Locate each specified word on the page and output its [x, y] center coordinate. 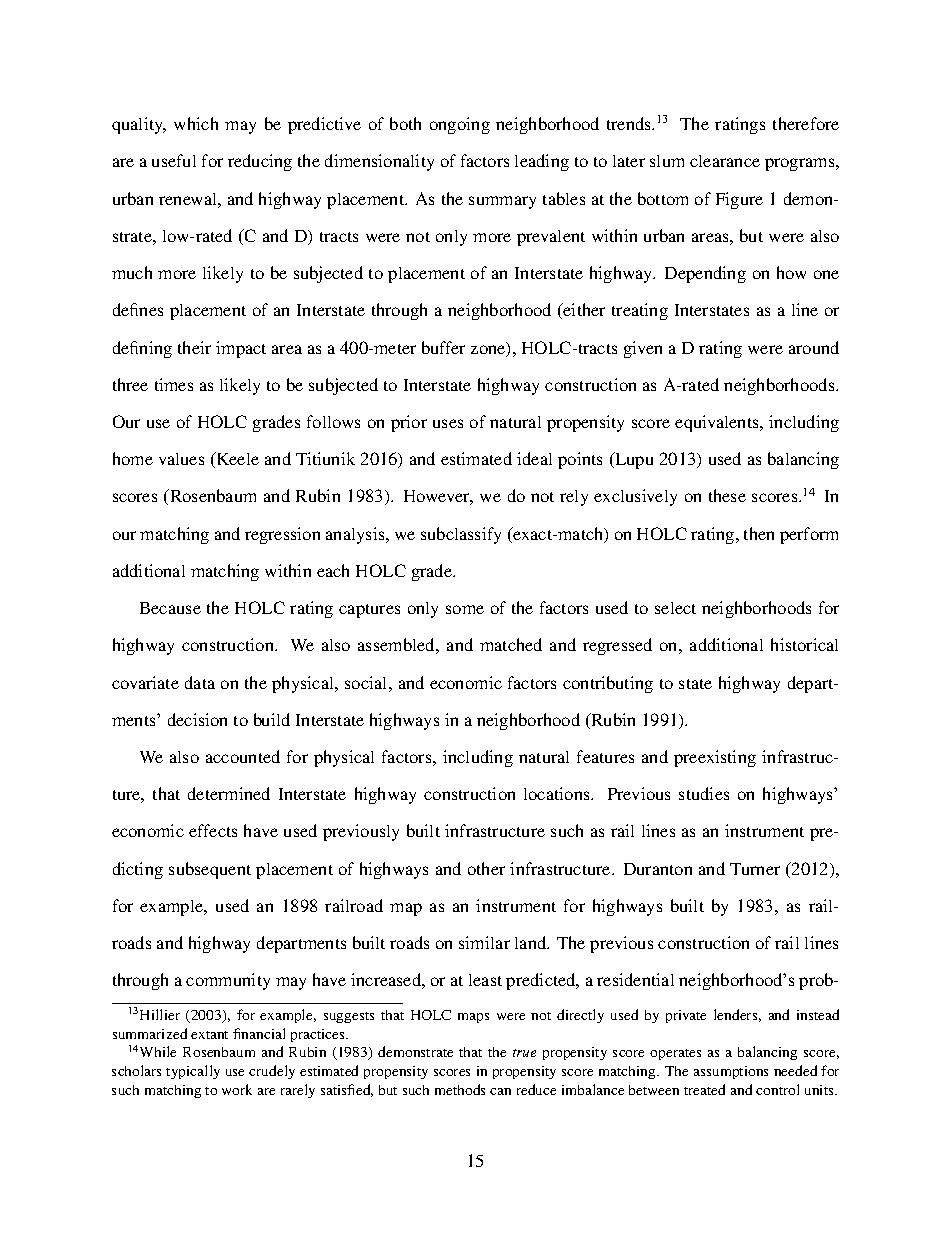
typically [193, 1072]
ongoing [460, 125]
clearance [725, 161]
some [465, 609]
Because [170, 608]
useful [174, 160]
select [675, 608]
